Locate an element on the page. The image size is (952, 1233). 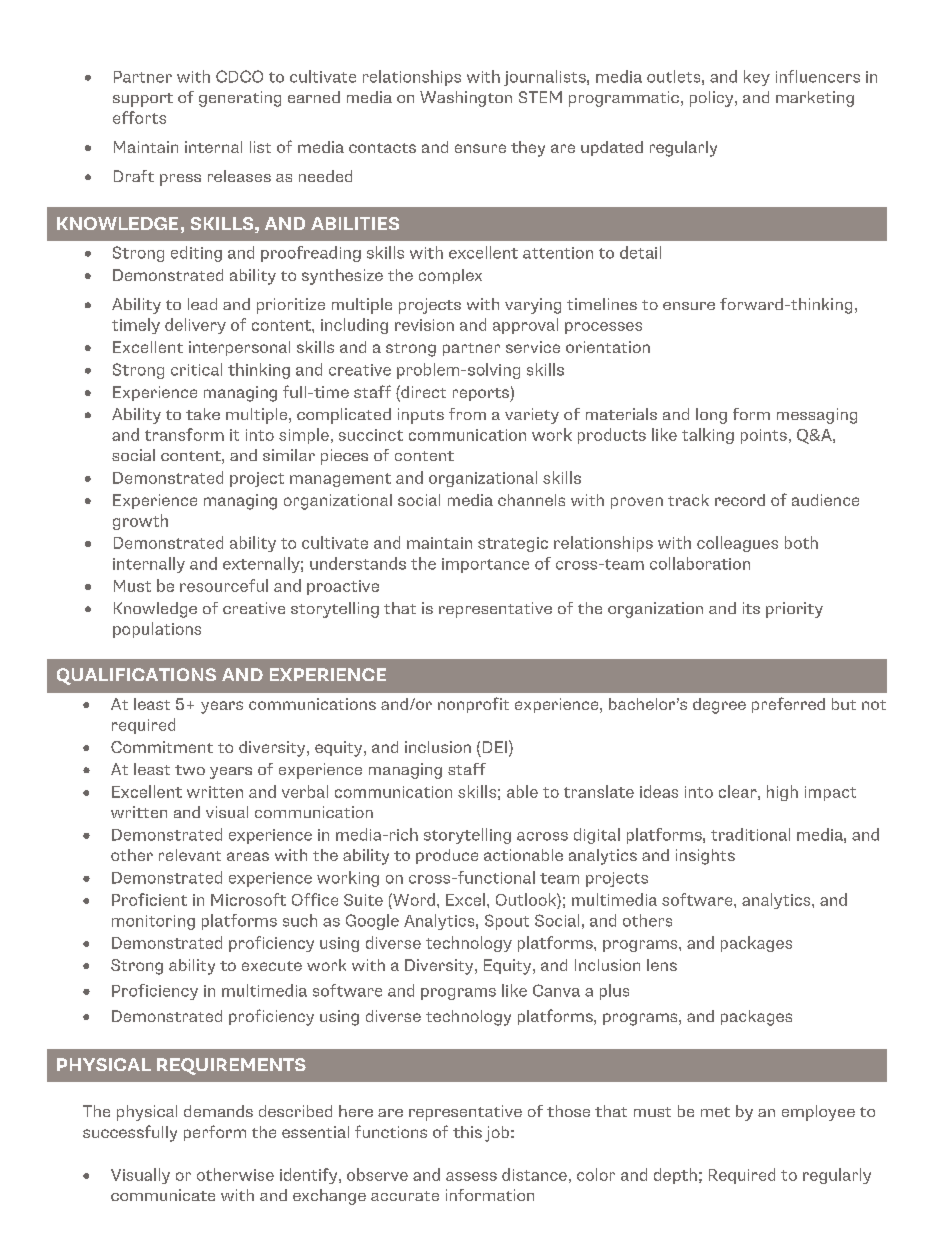
high is located at coordinates (782, 793).
